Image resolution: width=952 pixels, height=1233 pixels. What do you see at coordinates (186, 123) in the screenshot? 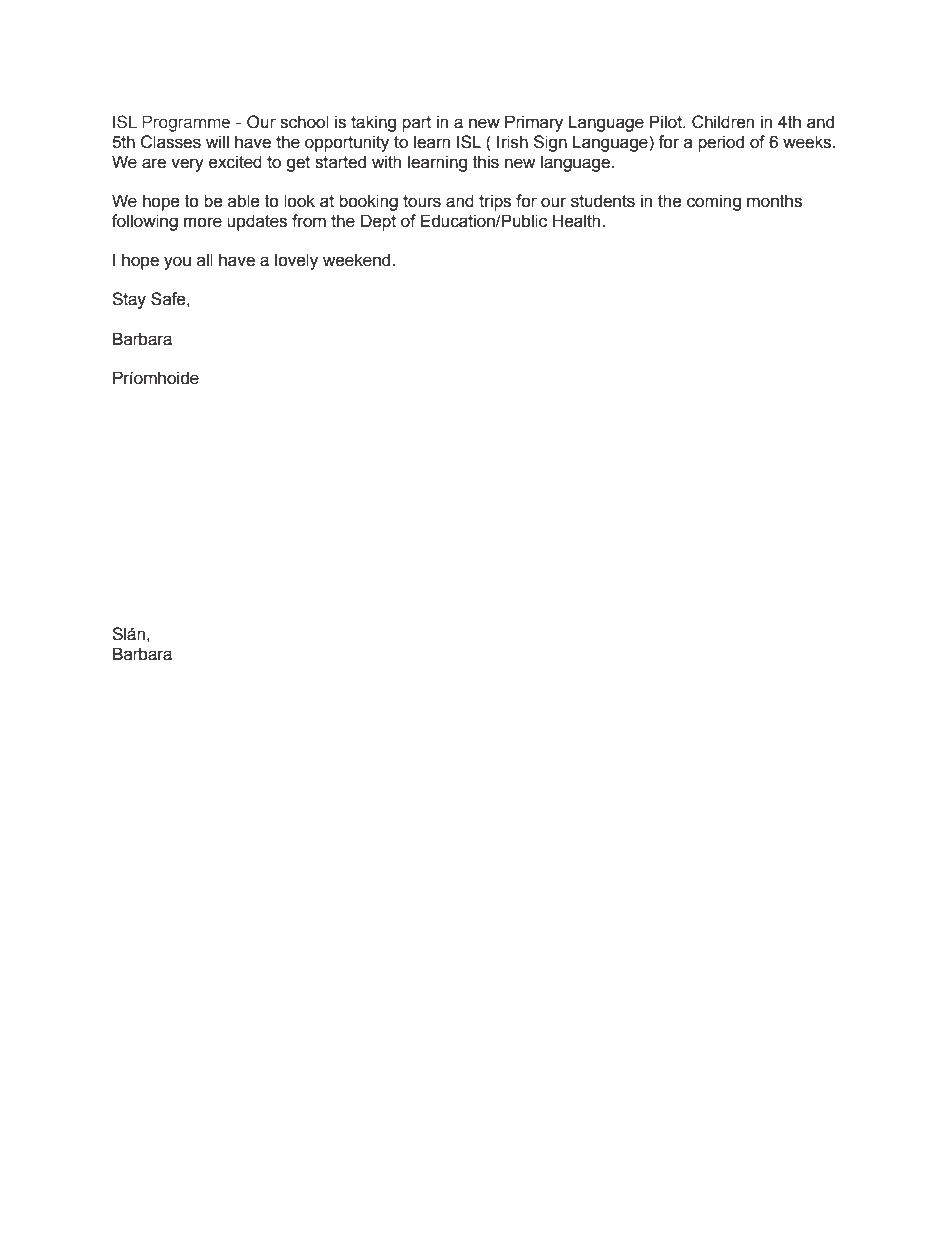
I see `Programme` at bounding box center [186, 123].
